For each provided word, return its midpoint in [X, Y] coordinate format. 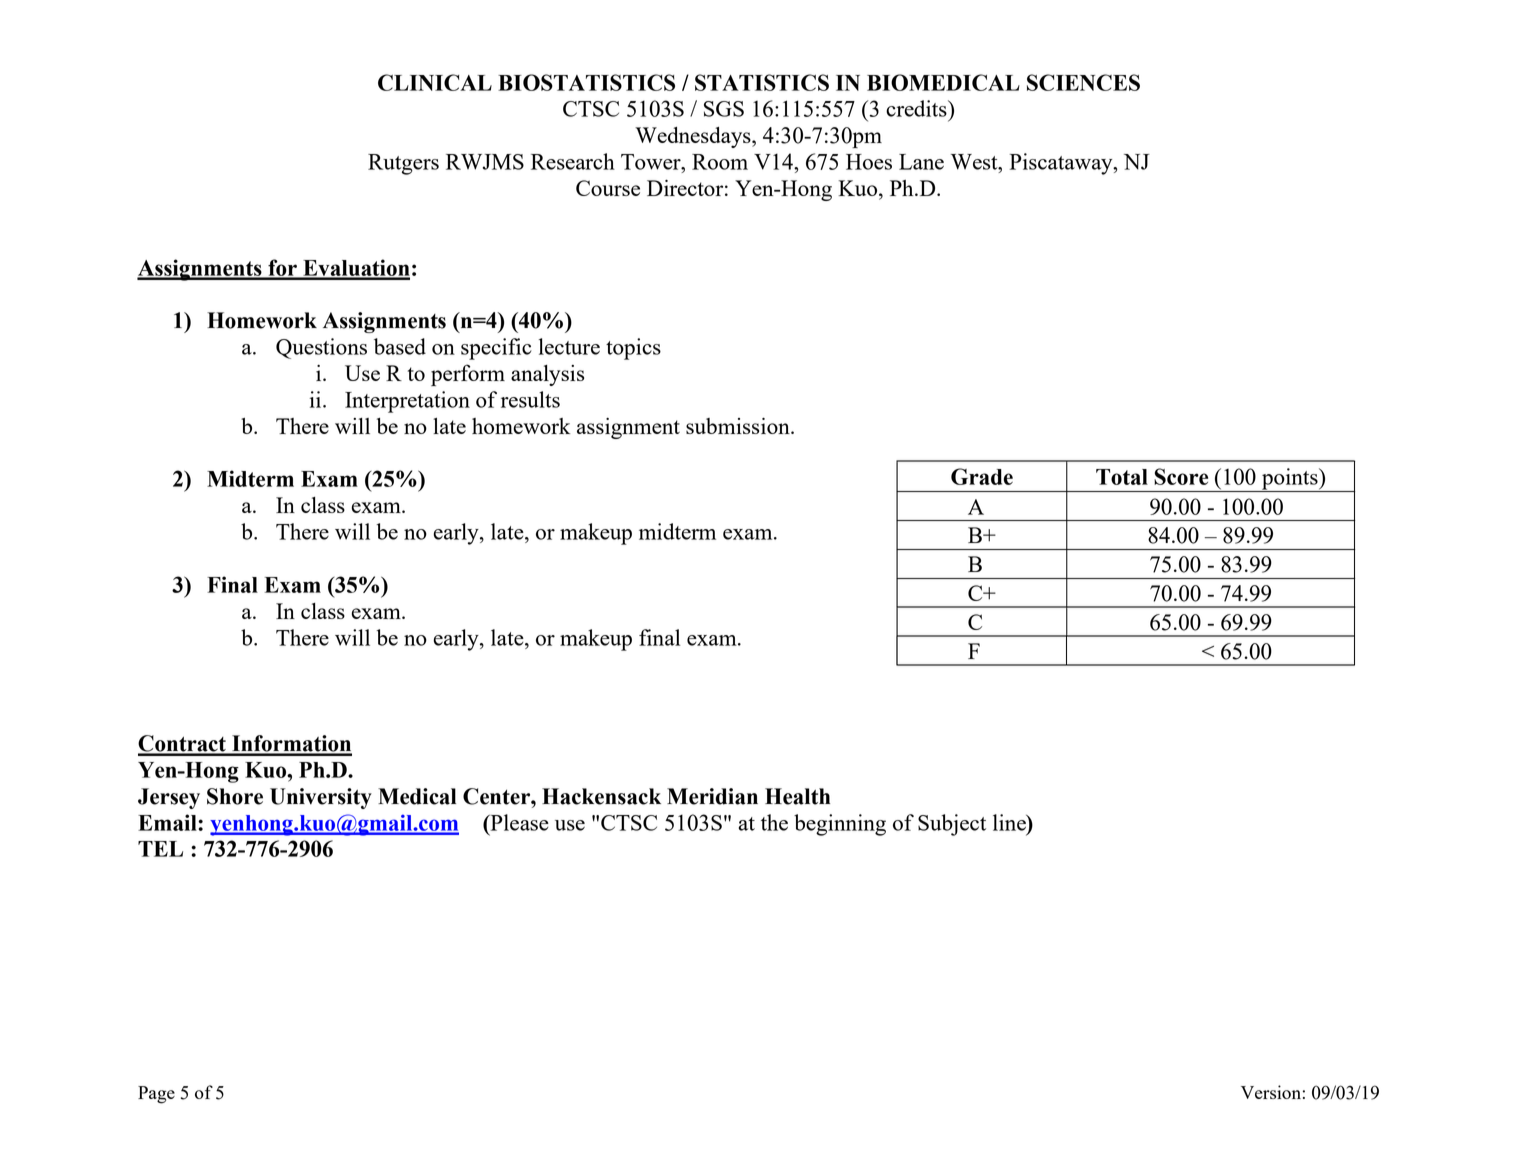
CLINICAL [435, 82]
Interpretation [407, 402]
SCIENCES [1083, 82]
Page [156, 1095]
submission [739, 426]
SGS [724, 109]
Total [1122, 477]
